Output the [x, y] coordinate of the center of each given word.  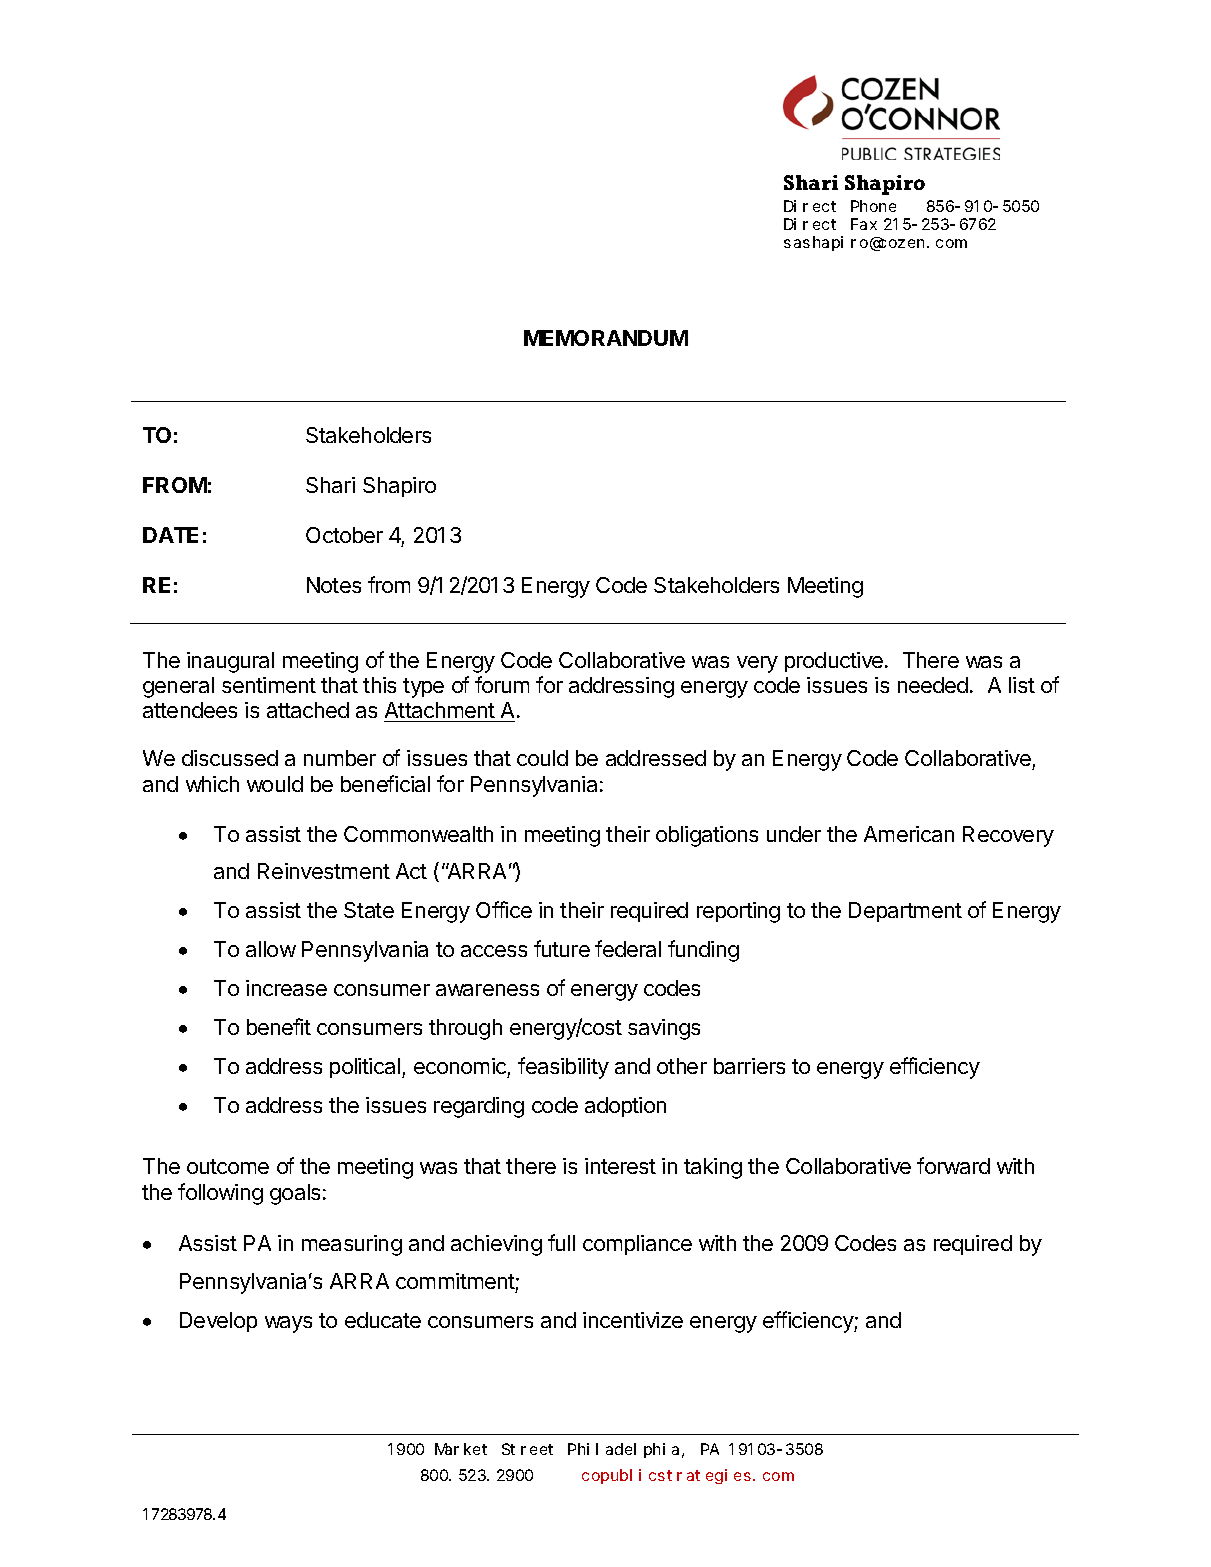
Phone [873, 206]
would [275, 784]
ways [288, 1324]
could [542, 758]
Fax [864, 224]
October [344, 535]
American [909, 834]
